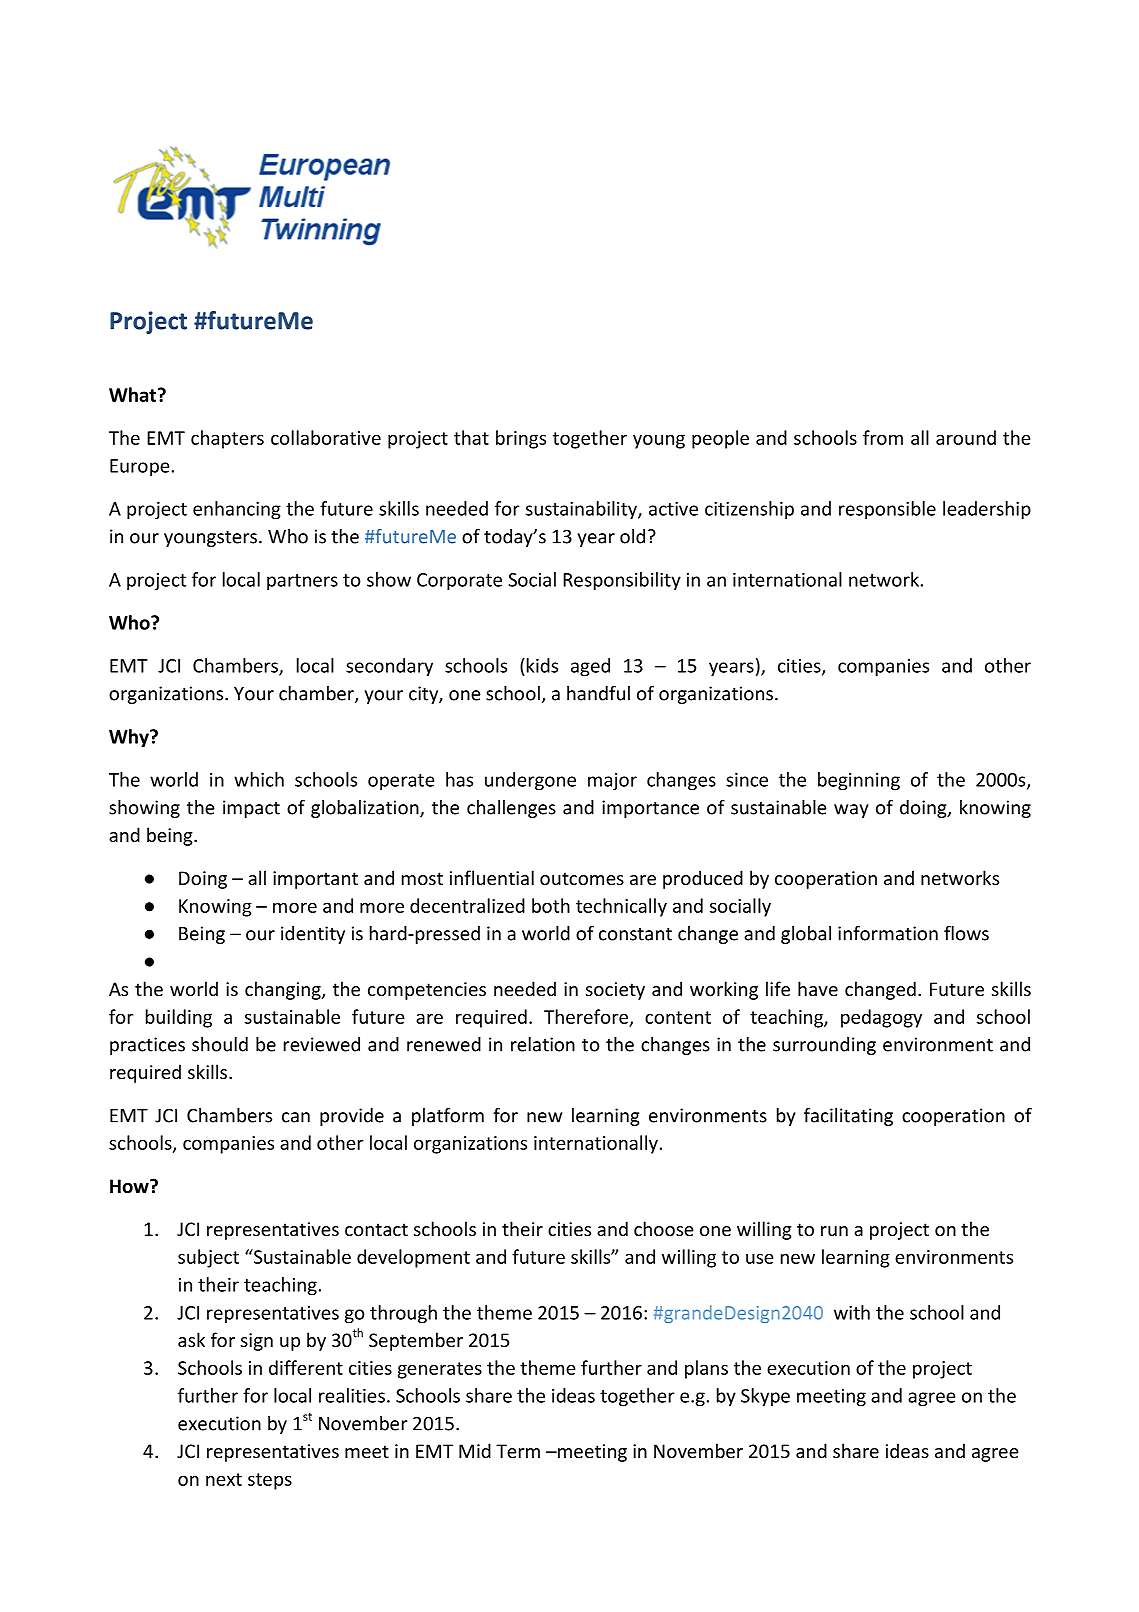 Image resolution: width=1139 pixels, height=1612 pixels. What do you see at coordinates (883, 437) in the page?
I see `from` at bounding box center [883, 437].
